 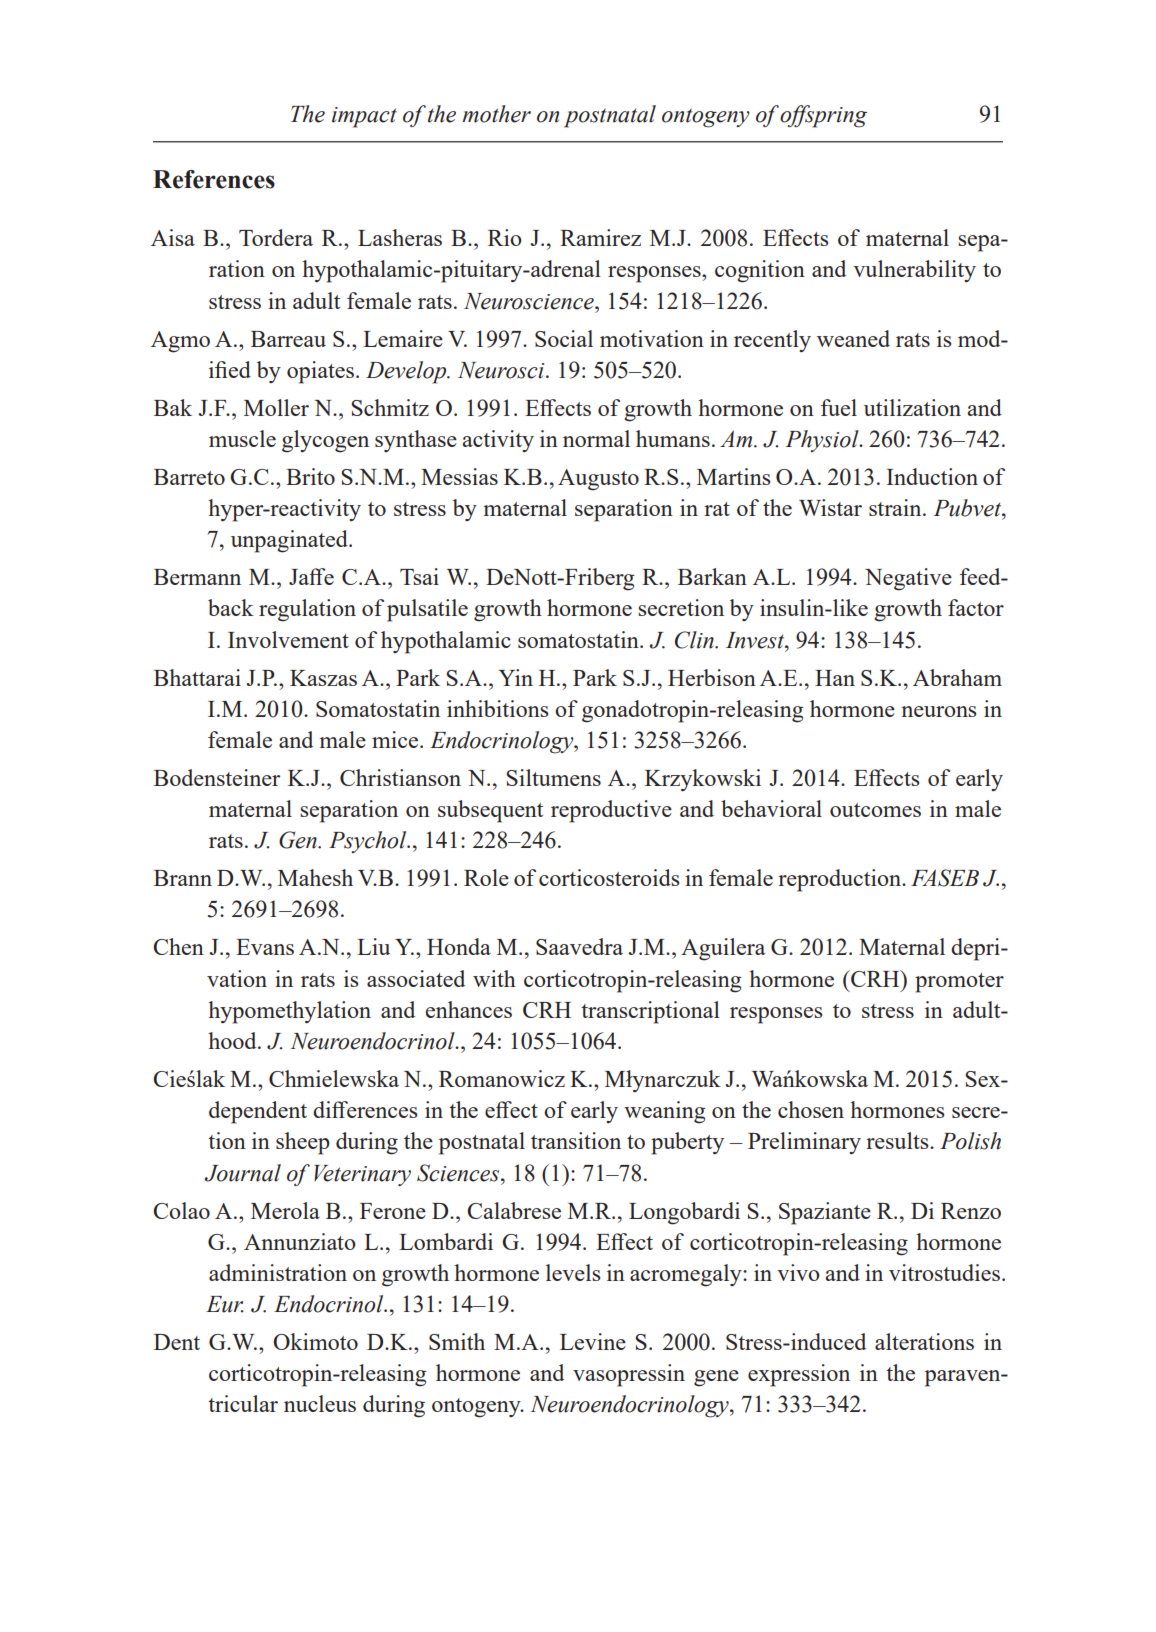 I want to click on expression, so click(x=799, y=1375).
